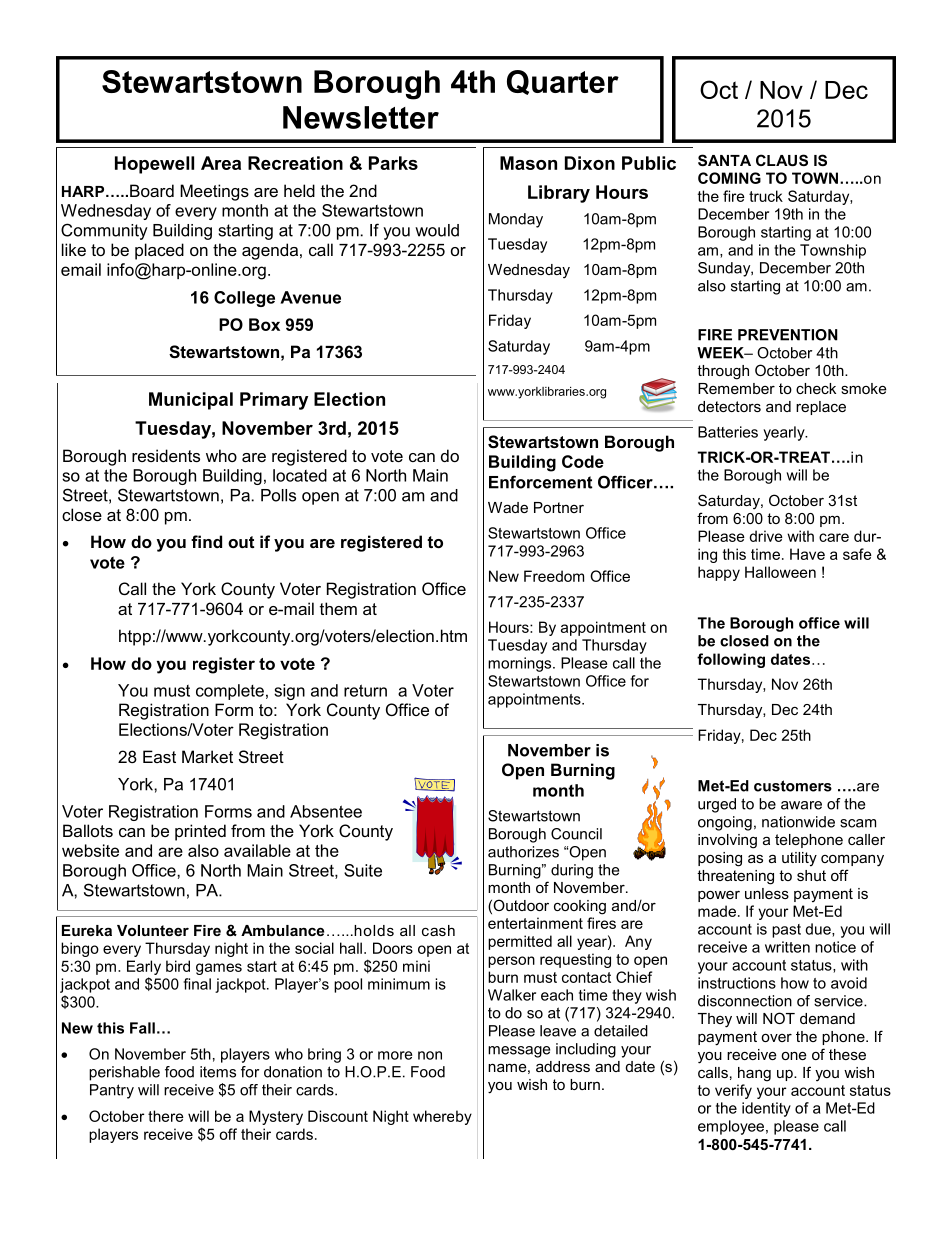 Image resolution: width=952 pixels, height=1233 pixels. What do you see at coordinates (437, 230) in the document?
I see `would` at bounding box center [437, 230].
